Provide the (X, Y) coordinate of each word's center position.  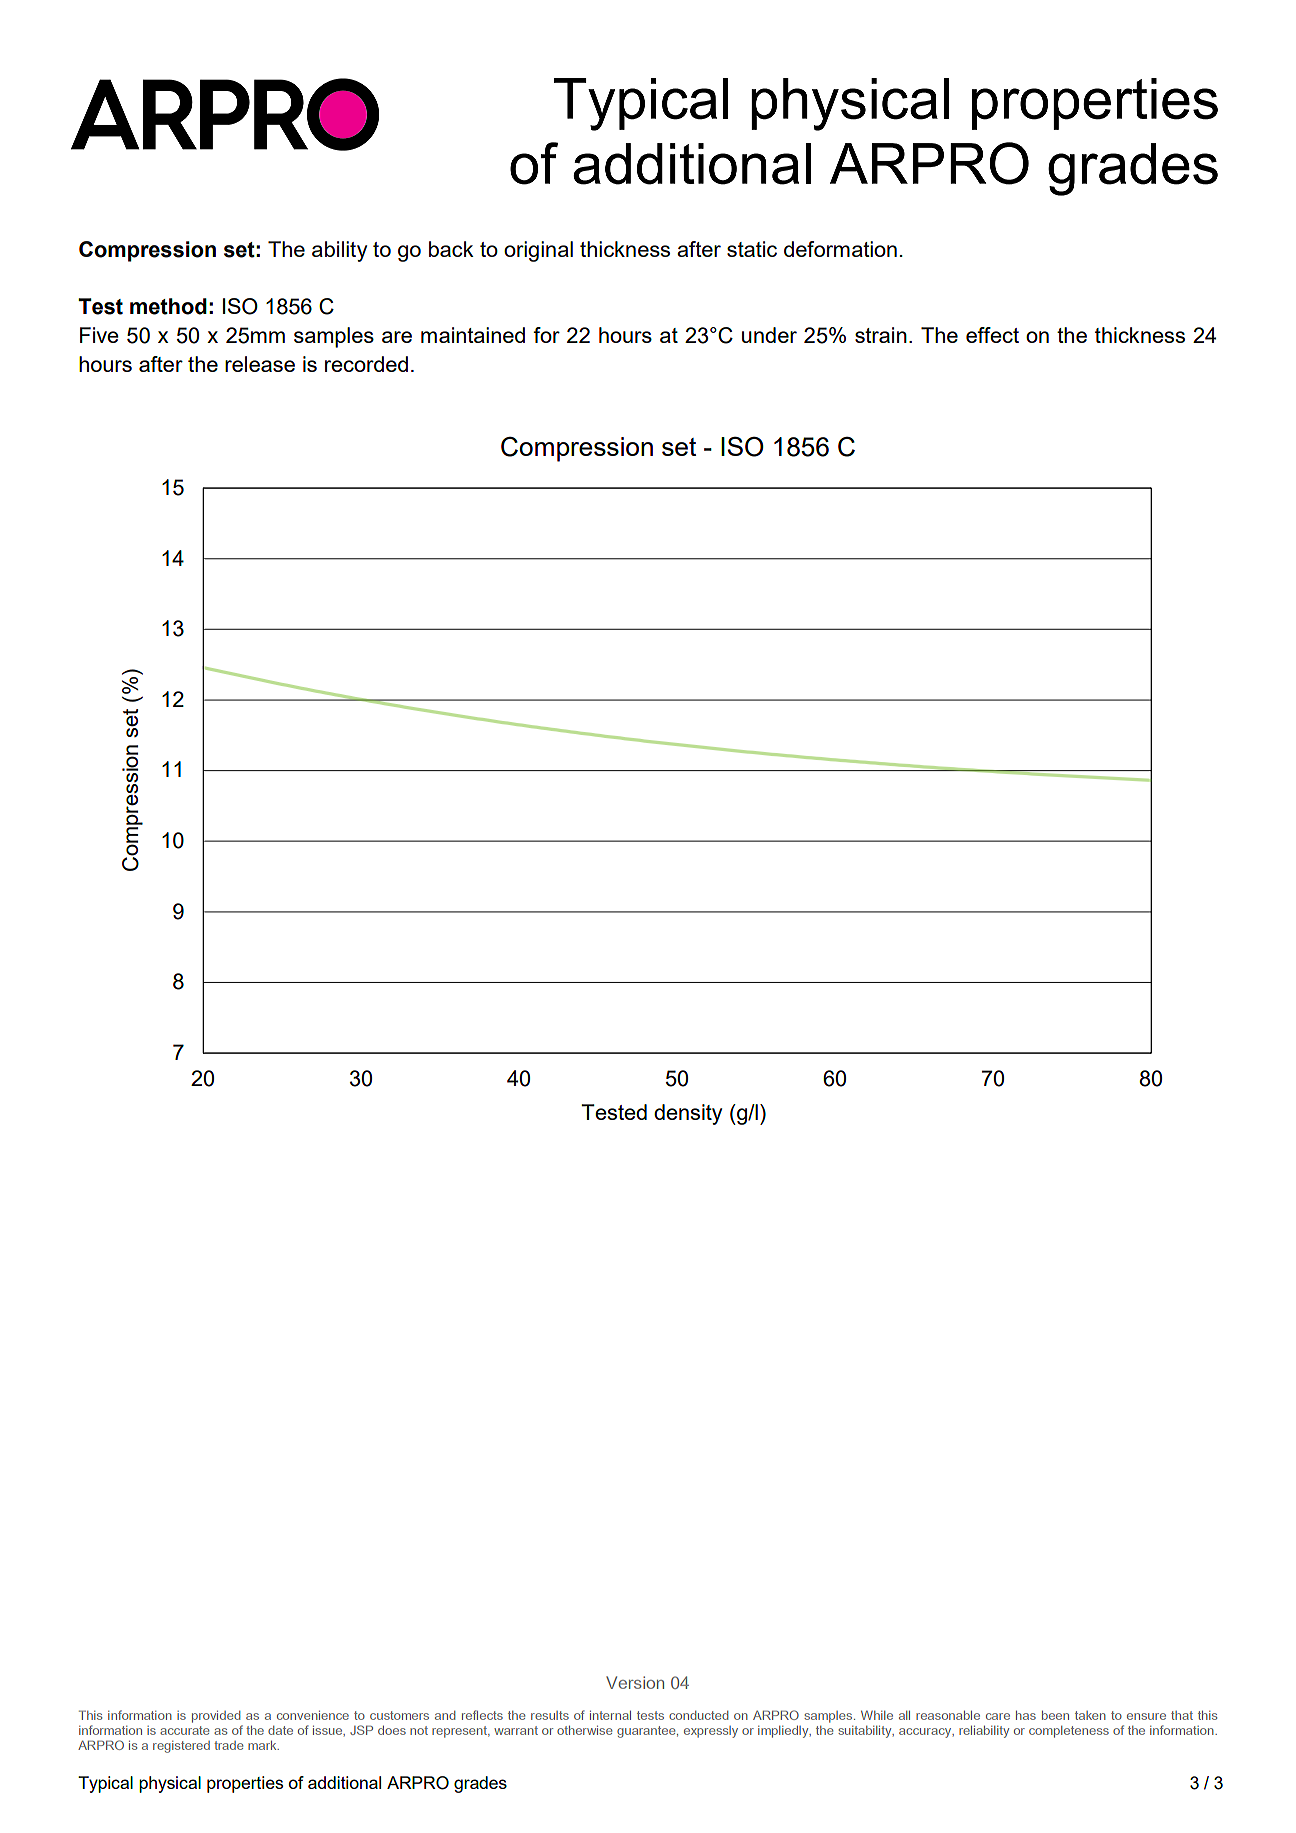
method (168, 306)
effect (992, 335)
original (538, 251)
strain (881, 335)
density (688, 1114)
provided (216, 1717)
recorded (366, 364)
